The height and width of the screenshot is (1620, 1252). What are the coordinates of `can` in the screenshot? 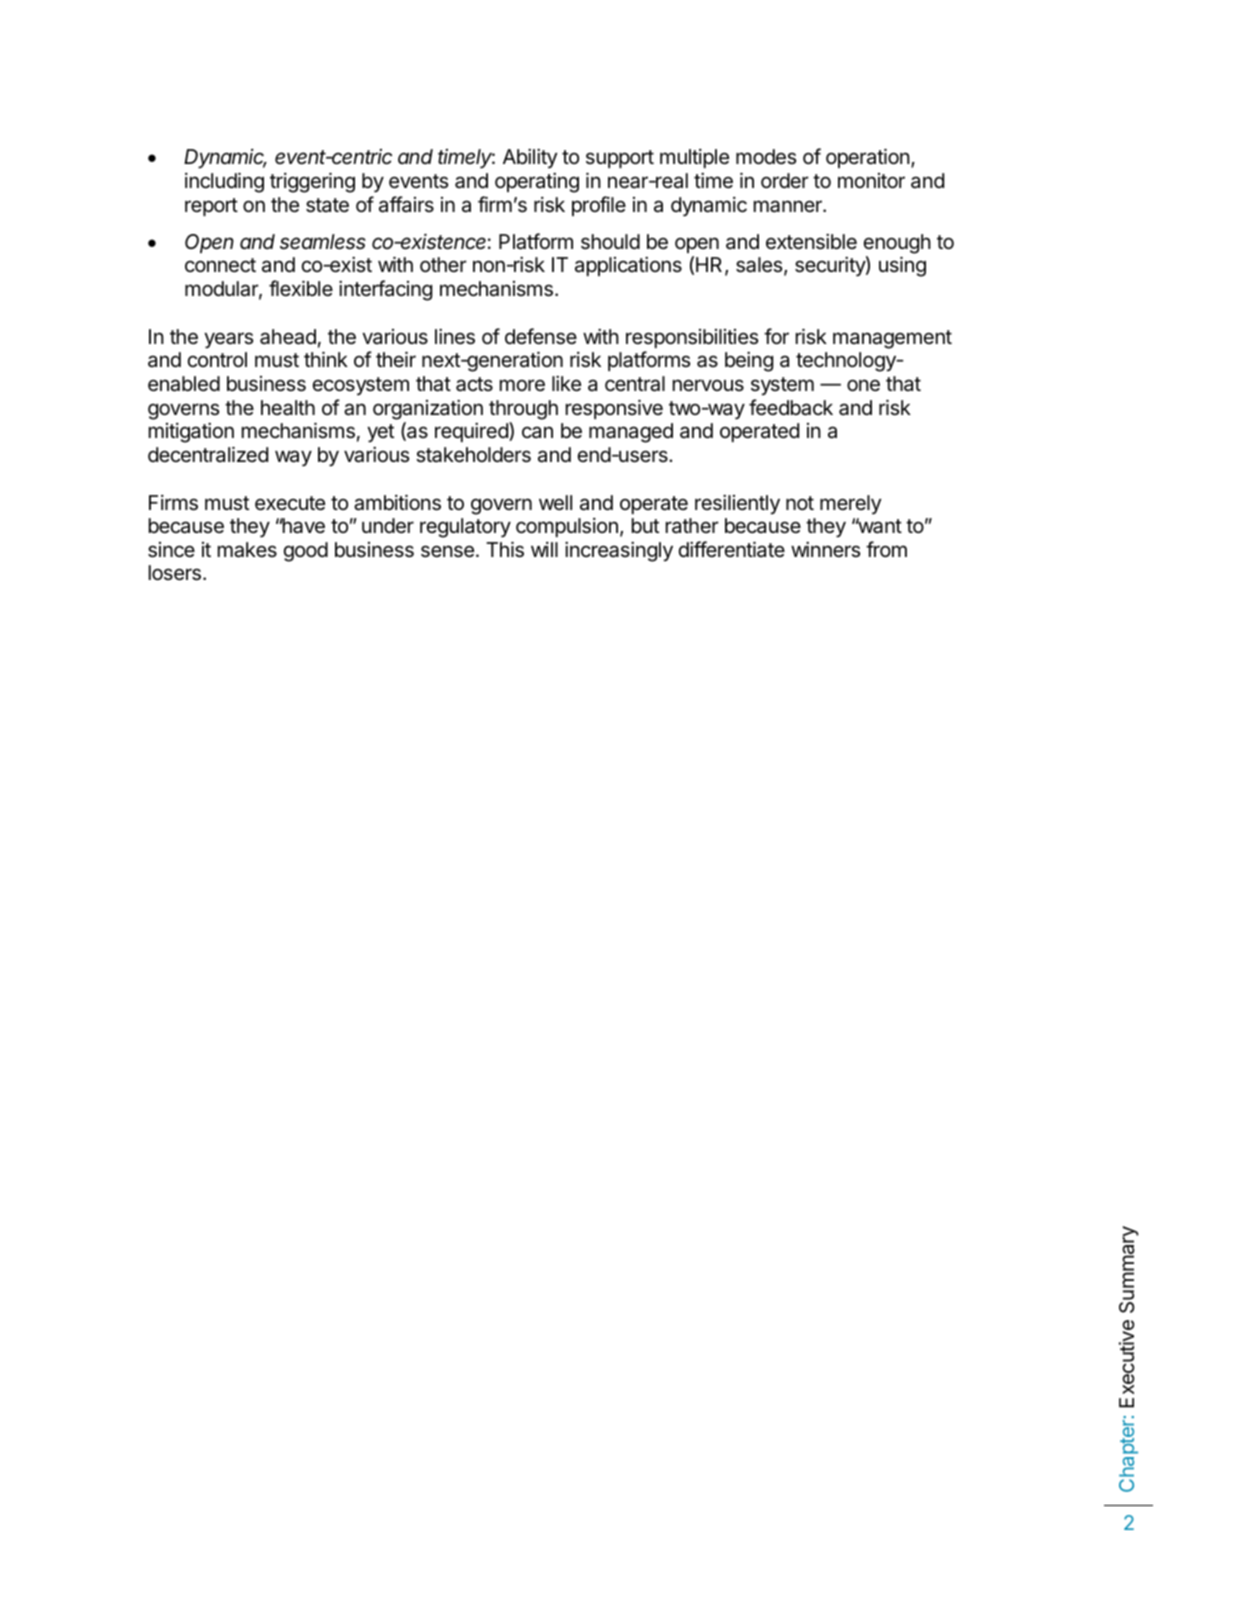 It's located at (537, 432).
